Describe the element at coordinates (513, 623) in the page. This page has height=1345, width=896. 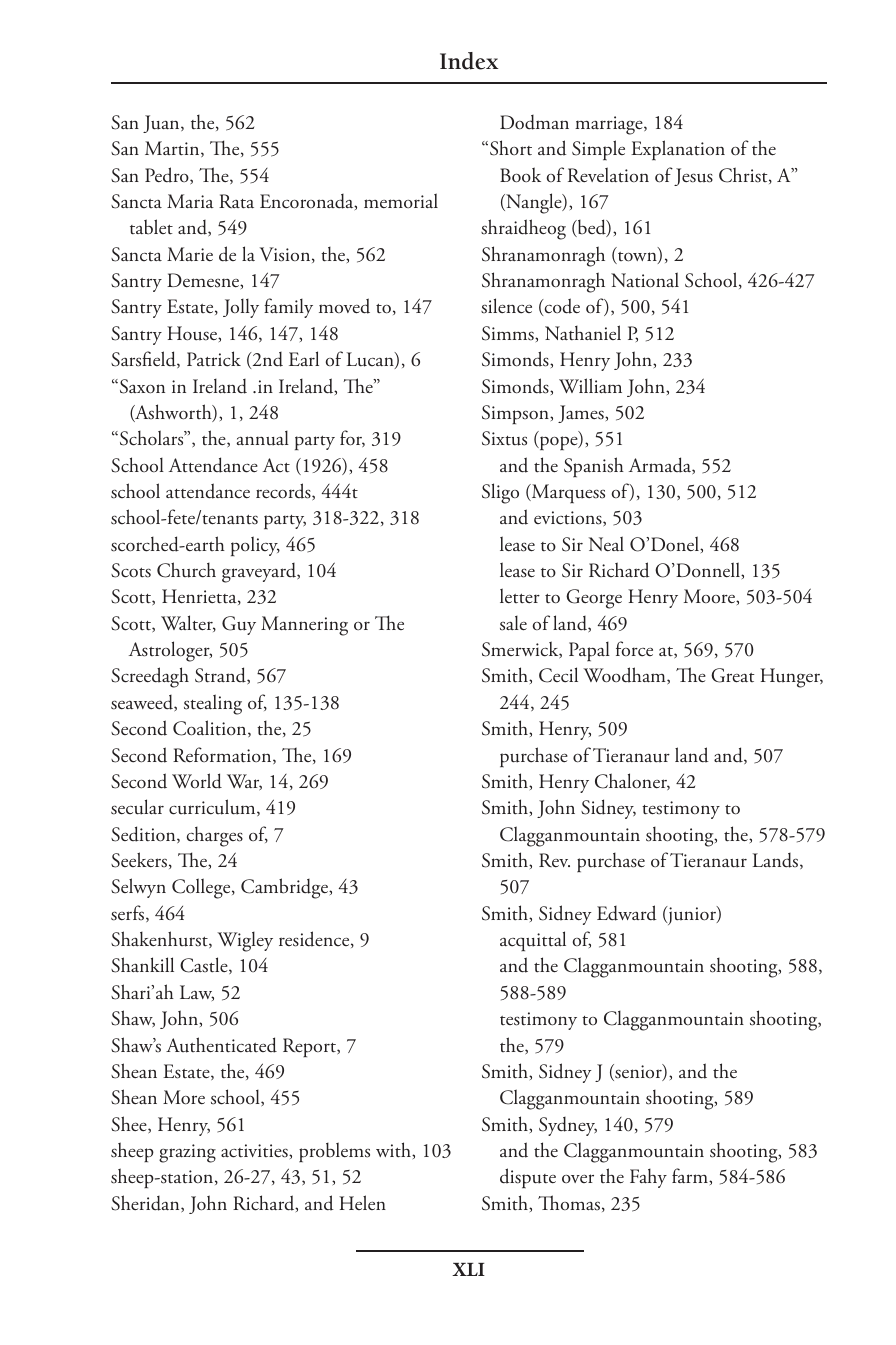
I see `sale` at that location.
